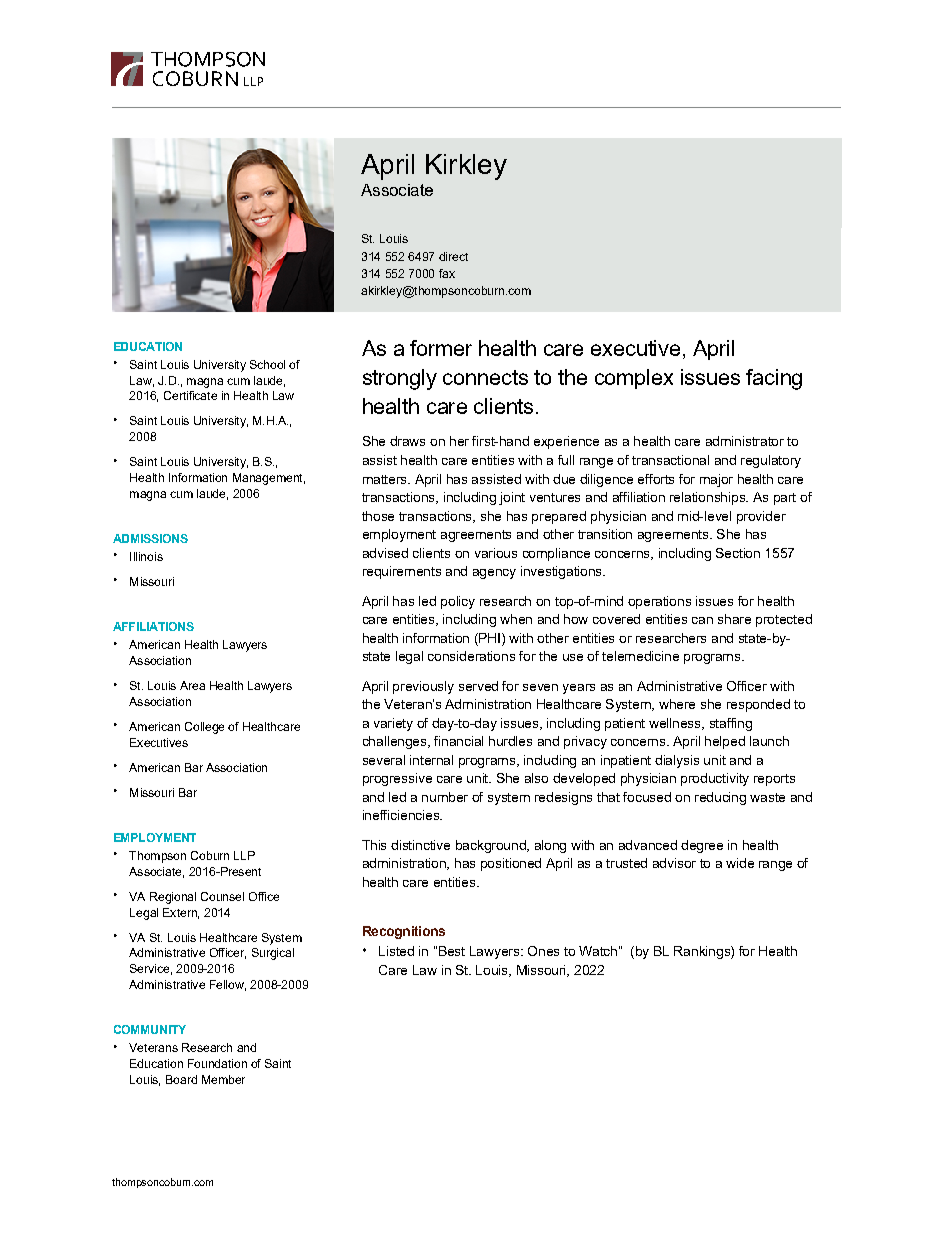  What do you see at coordinates (222, 896) in the image?
I see `Counsel` at bounding box center [222, 896].
